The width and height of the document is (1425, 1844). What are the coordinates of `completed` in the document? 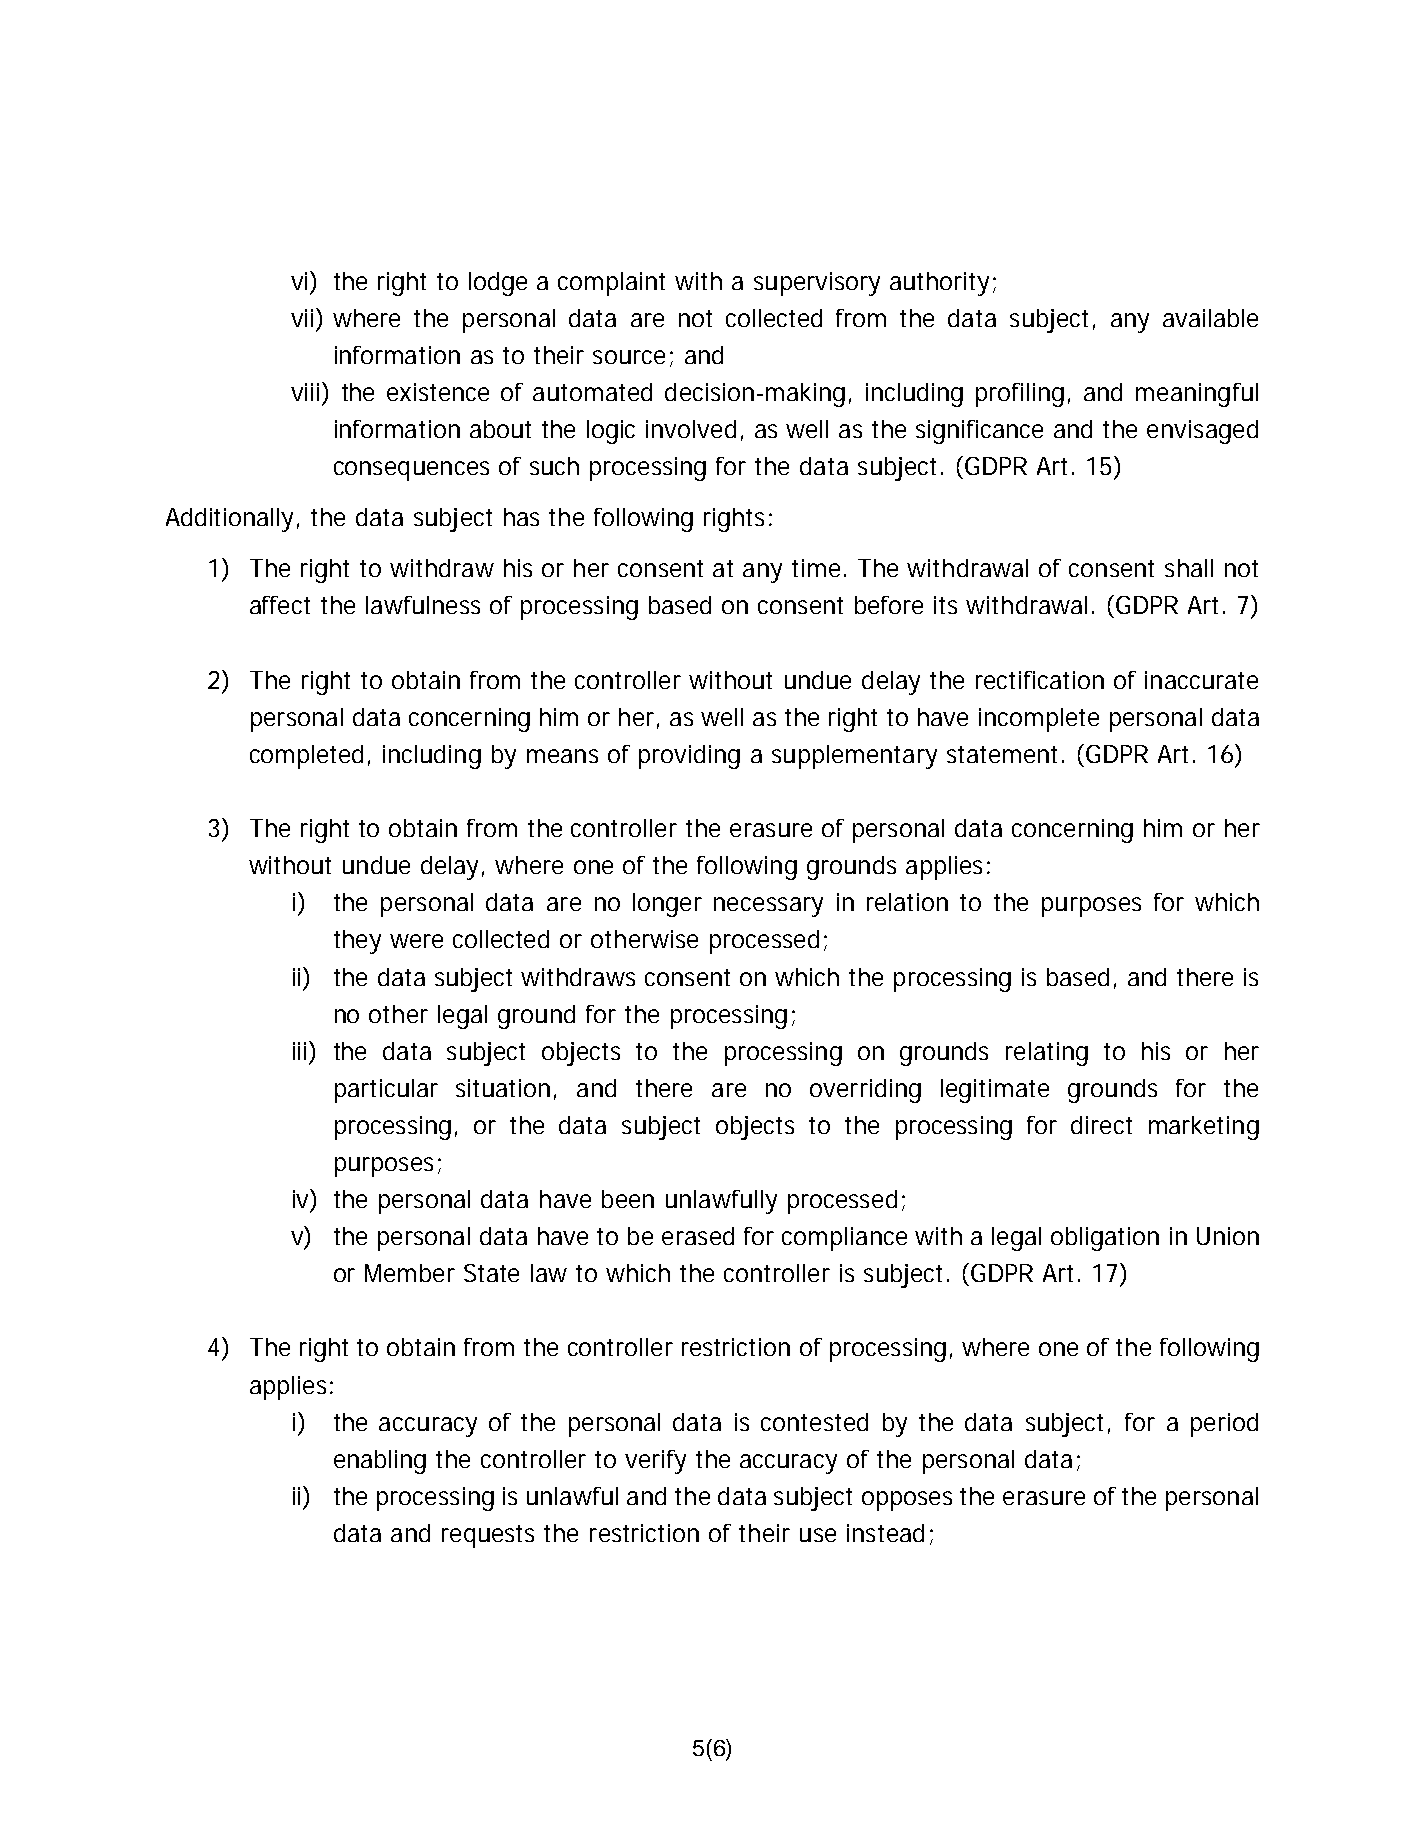 It's located at (306, 757).
